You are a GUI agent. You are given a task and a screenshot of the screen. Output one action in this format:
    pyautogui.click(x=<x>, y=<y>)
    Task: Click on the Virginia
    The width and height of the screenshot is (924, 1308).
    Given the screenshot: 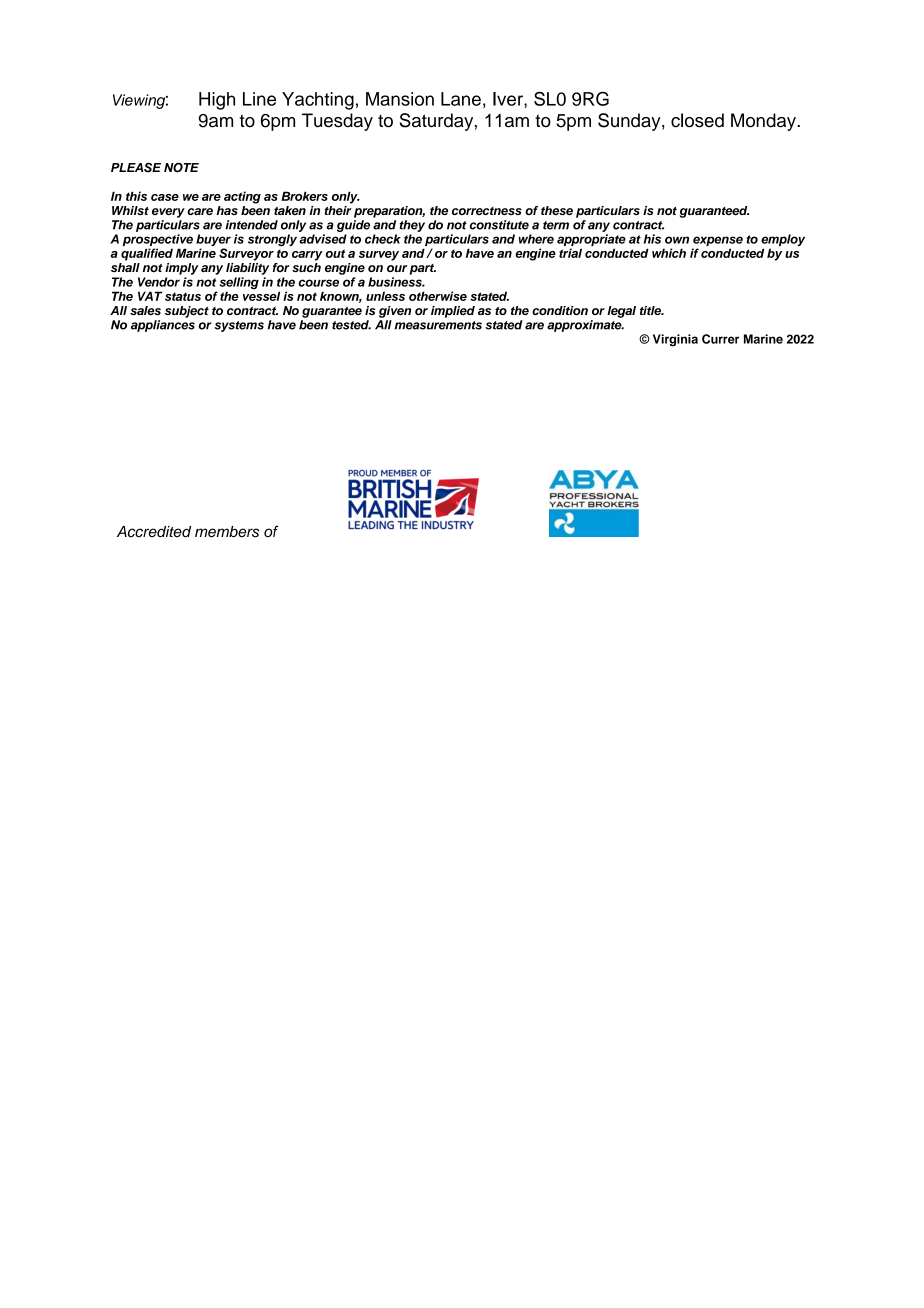 What is the action you would take?
    pyautogui.click(x=675, y=340)
